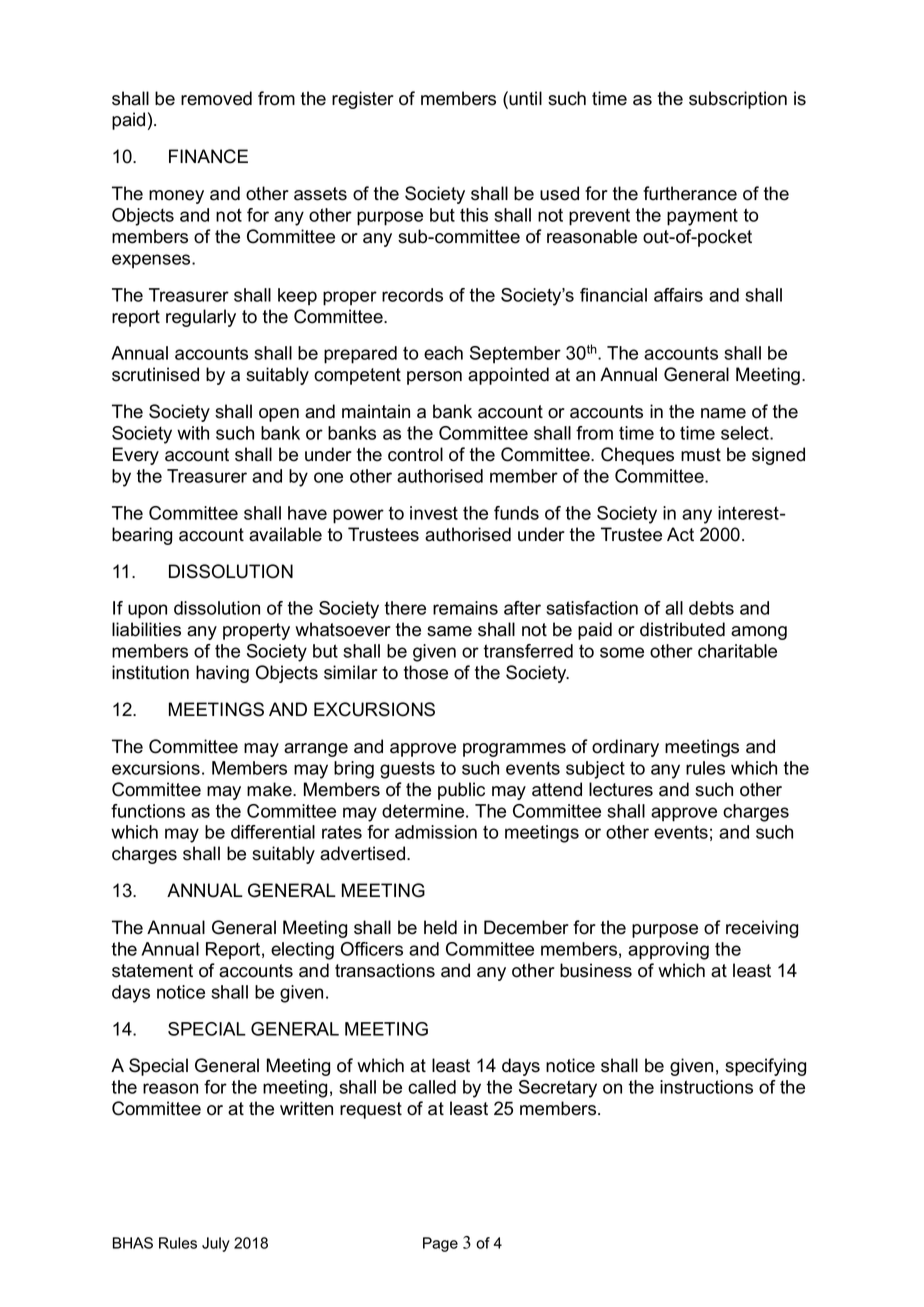 Image resolution: width=924 pixels, height=1307 pixels. Describe the element at coordinates (621, 789) in the screenshot. I see `lectures` at that location.
